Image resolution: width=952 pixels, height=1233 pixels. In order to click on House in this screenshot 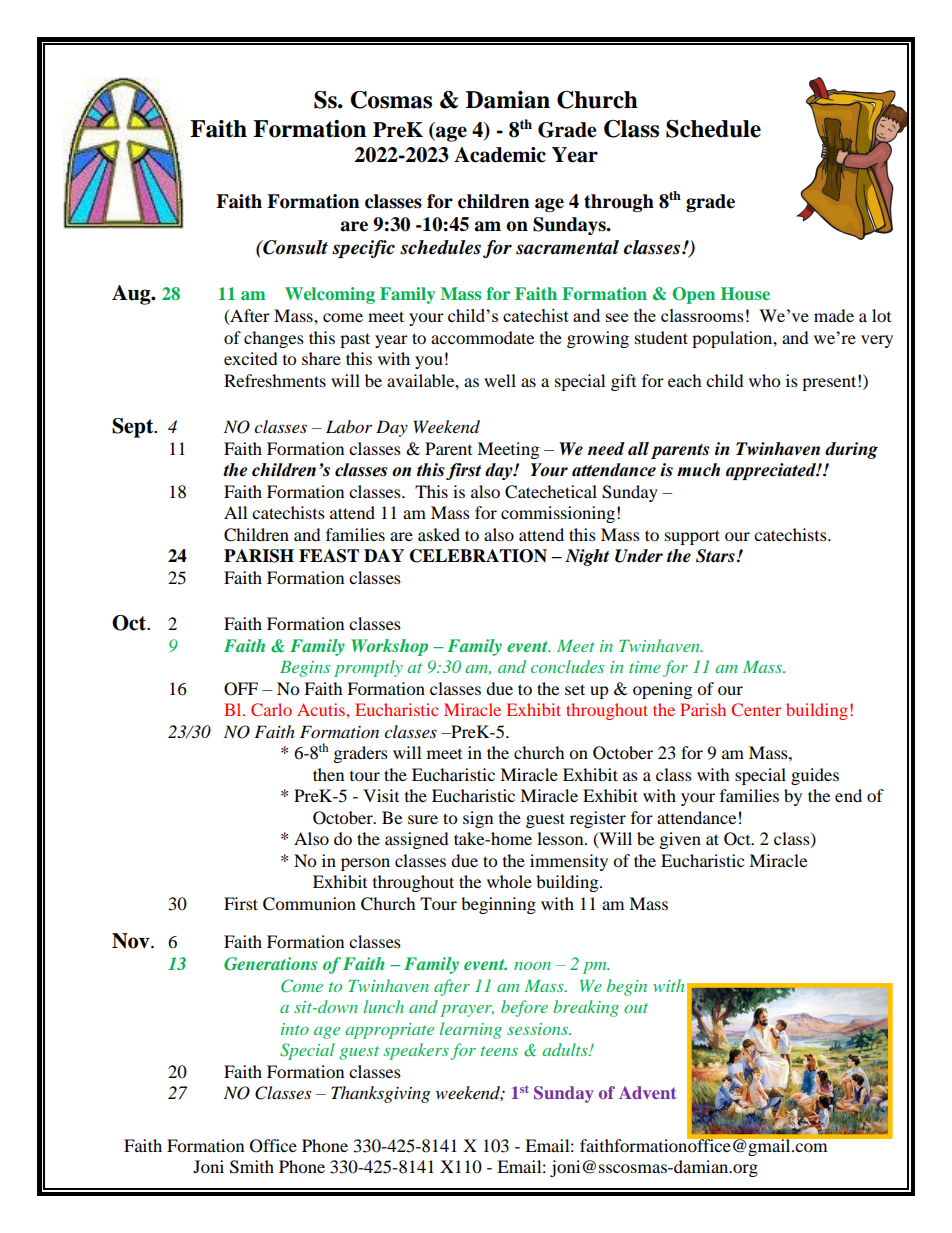, I will do `click(745, 293)`.
